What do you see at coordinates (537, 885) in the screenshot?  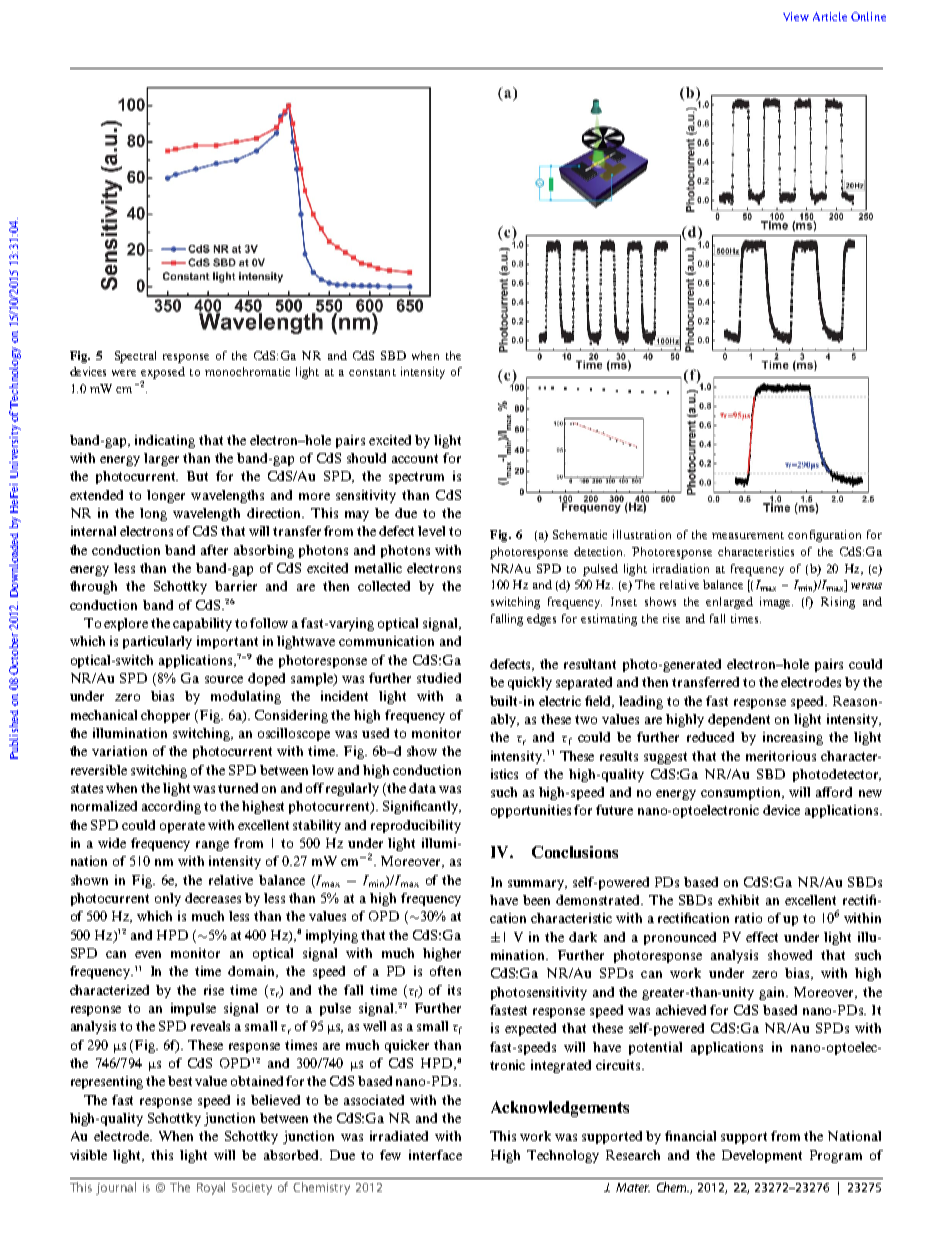 I see `summary` at bounding box center [537, 885].
